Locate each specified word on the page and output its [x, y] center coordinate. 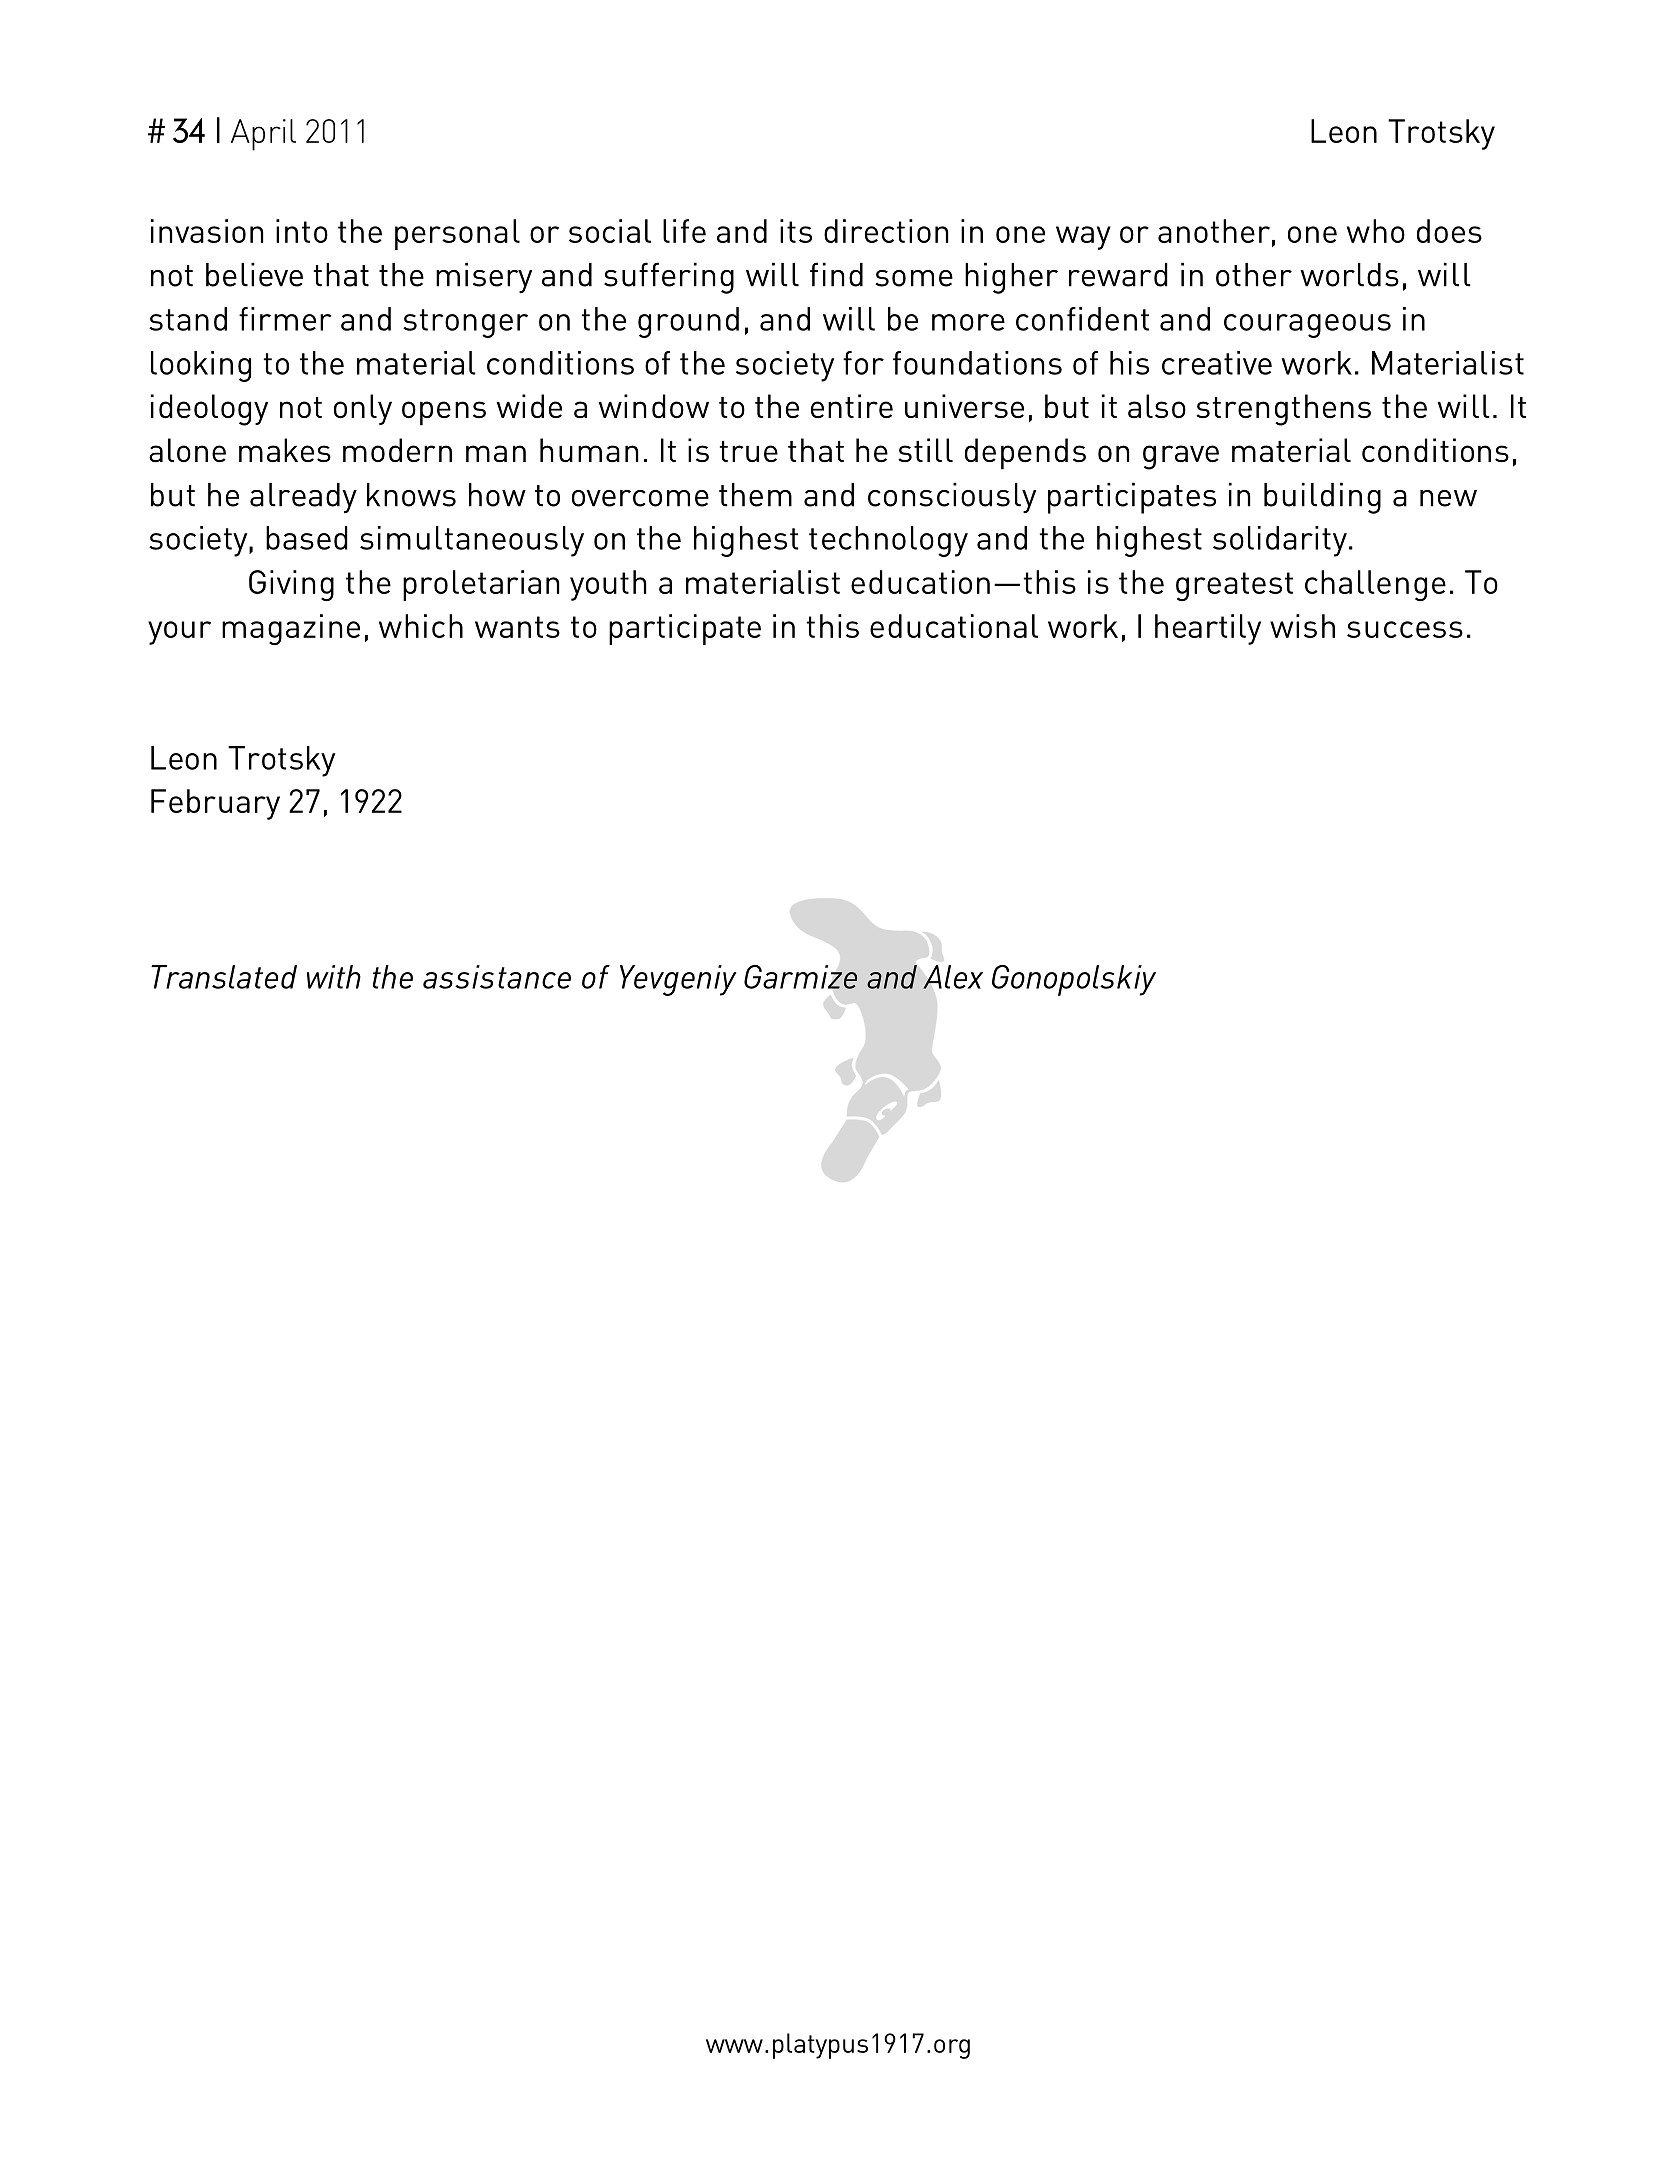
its [796, 231]
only [363, 409]
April [263, 135]
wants [517, 627]
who [1376, 231]
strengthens [1283, 410]
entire [852, 406]
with [334, 977]
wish [1302, 626]
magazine [291, 629]
